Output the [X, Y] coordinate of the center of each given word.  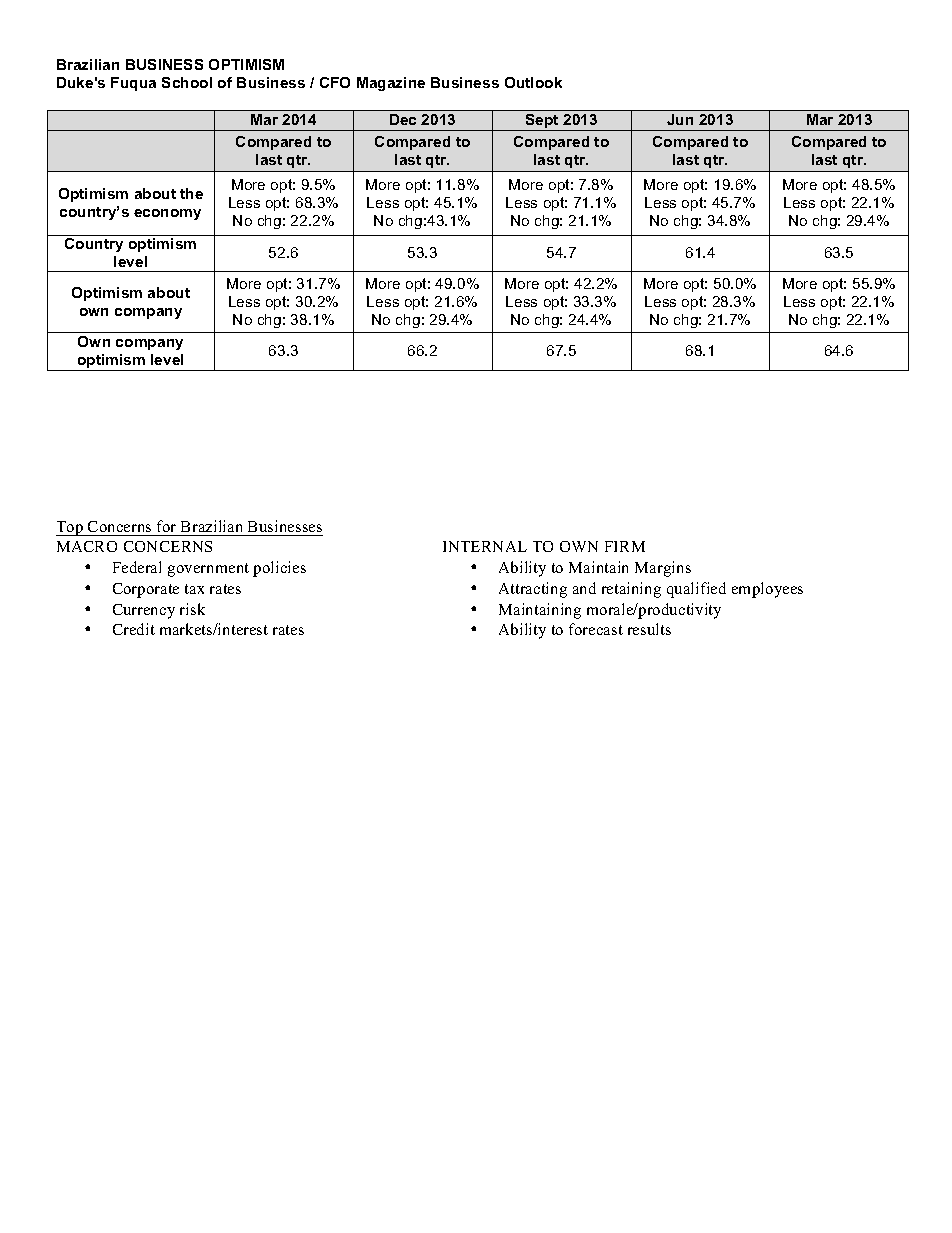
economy [167, 214]
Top [70, 528]
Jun [680, 119]
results [649, 629]
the [191, 193]
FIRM [625, 546]
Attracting [533, 590]
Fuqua [133, 84]
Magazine [391, 84]
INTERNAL [485, 546]
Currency [144, 611]
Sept [542, 122]
